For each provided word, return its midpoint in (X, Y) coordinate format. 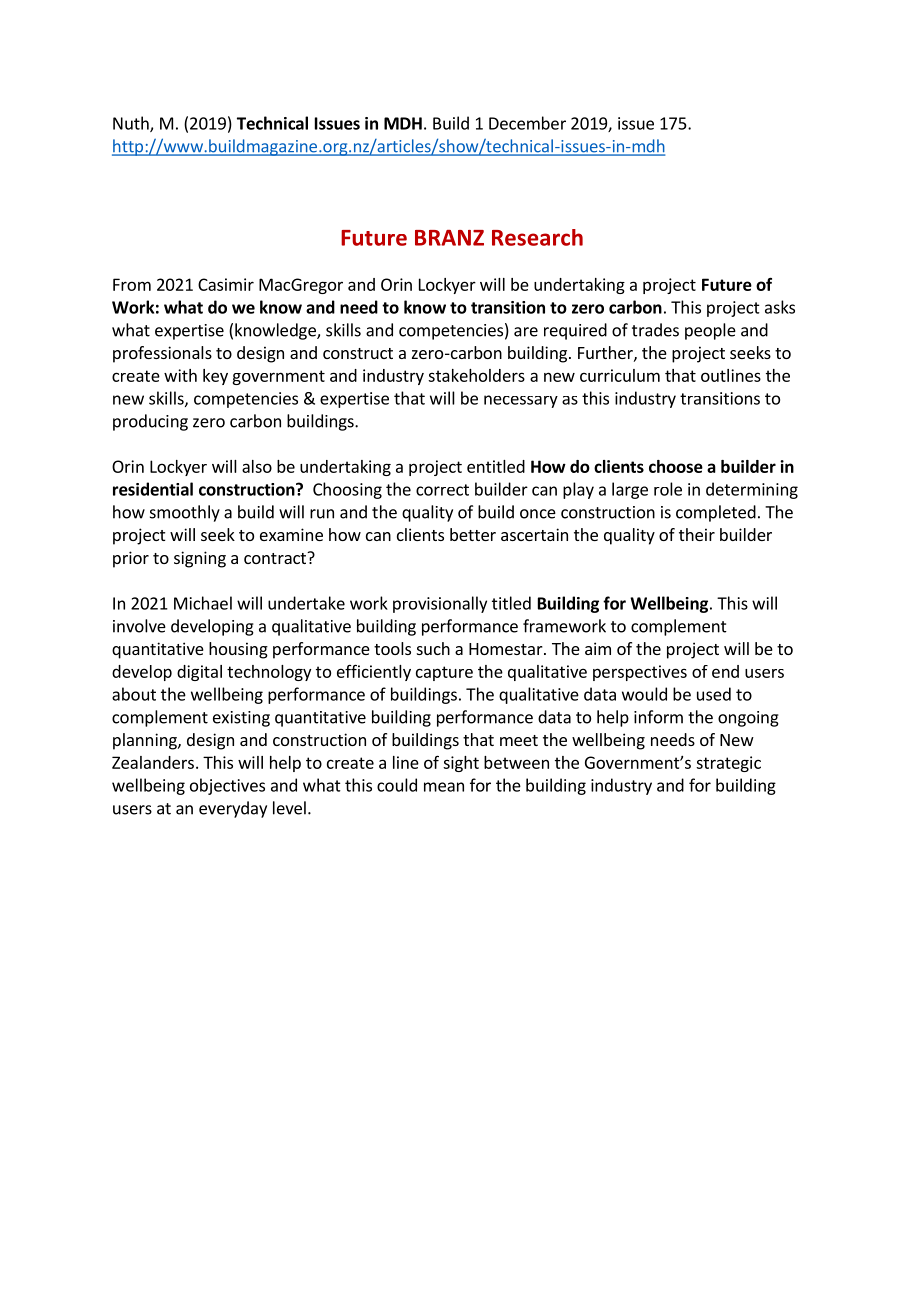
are (526, 332)
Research (537, 237)
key (215, 377)
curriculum (620, 375)
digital (199, 673)
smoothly (185, 513)
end (725, 671)
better (473, 534)
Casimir (226, 284)
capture (444, 673)
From (132, 284)
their (697, 534)
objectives (227, 786)
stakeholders (476, 375)
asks (780, 307)
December (527, 123)
